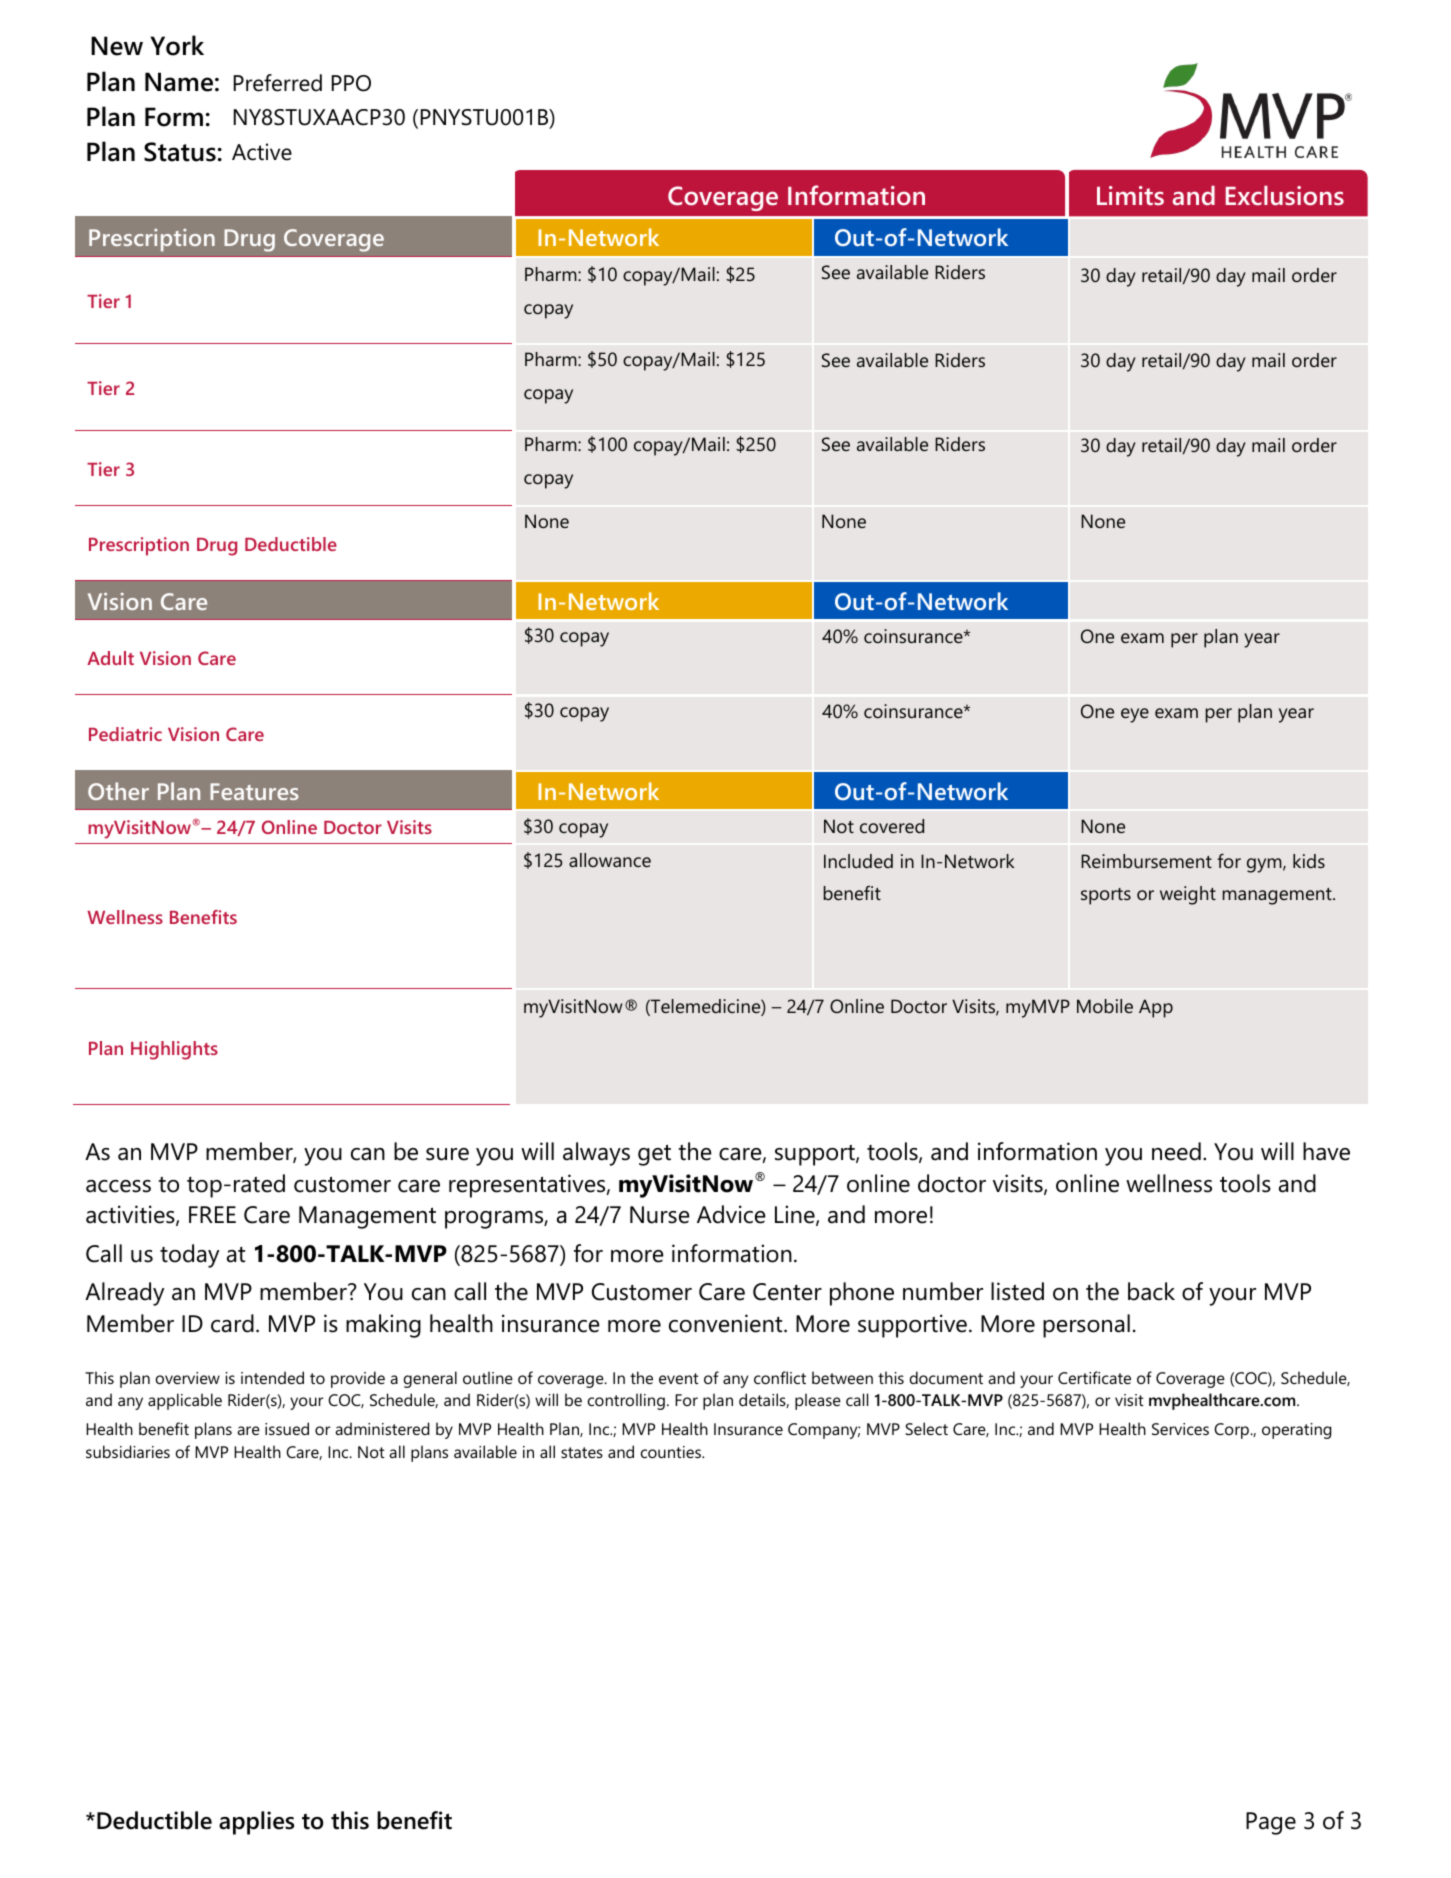 The image size is (1451, 1878). Describe the element at coordinates (672, 1452) in the page. I see `counties` at that location.
